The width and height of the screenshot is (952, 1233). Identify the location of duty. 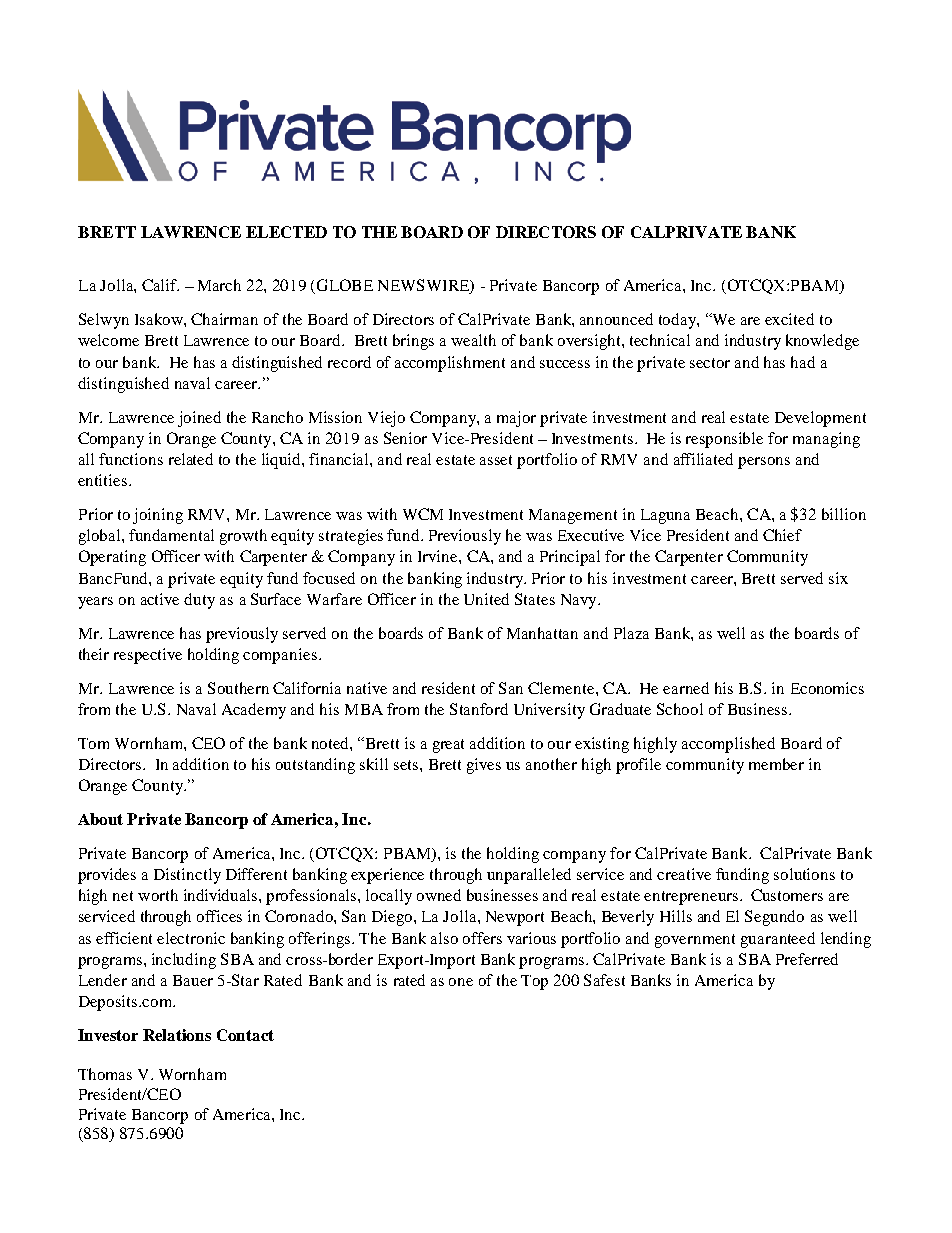
(199, 601).
